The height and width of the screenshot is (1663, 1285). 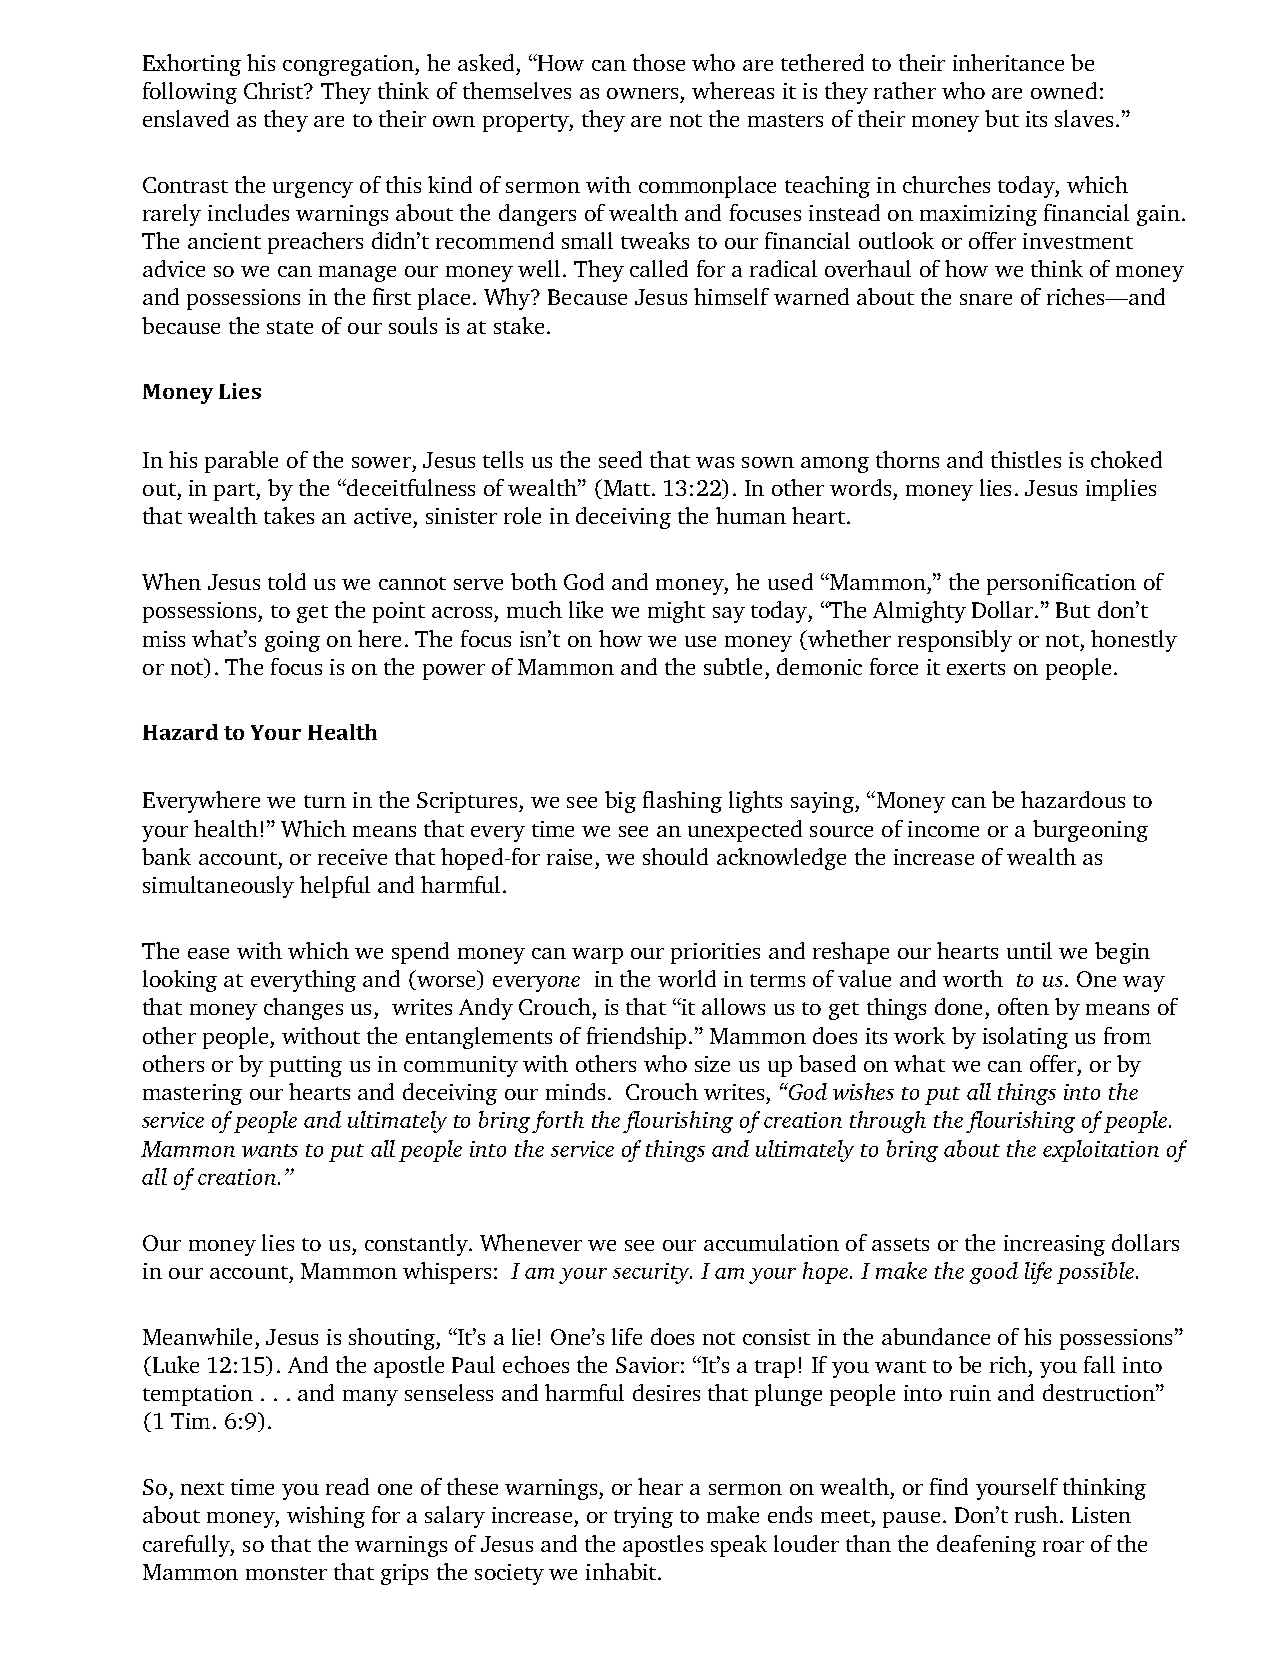 What do you see at coordinates (325, 801) in the screenshot?
I see `turn` at bounding box center [325, 801].
